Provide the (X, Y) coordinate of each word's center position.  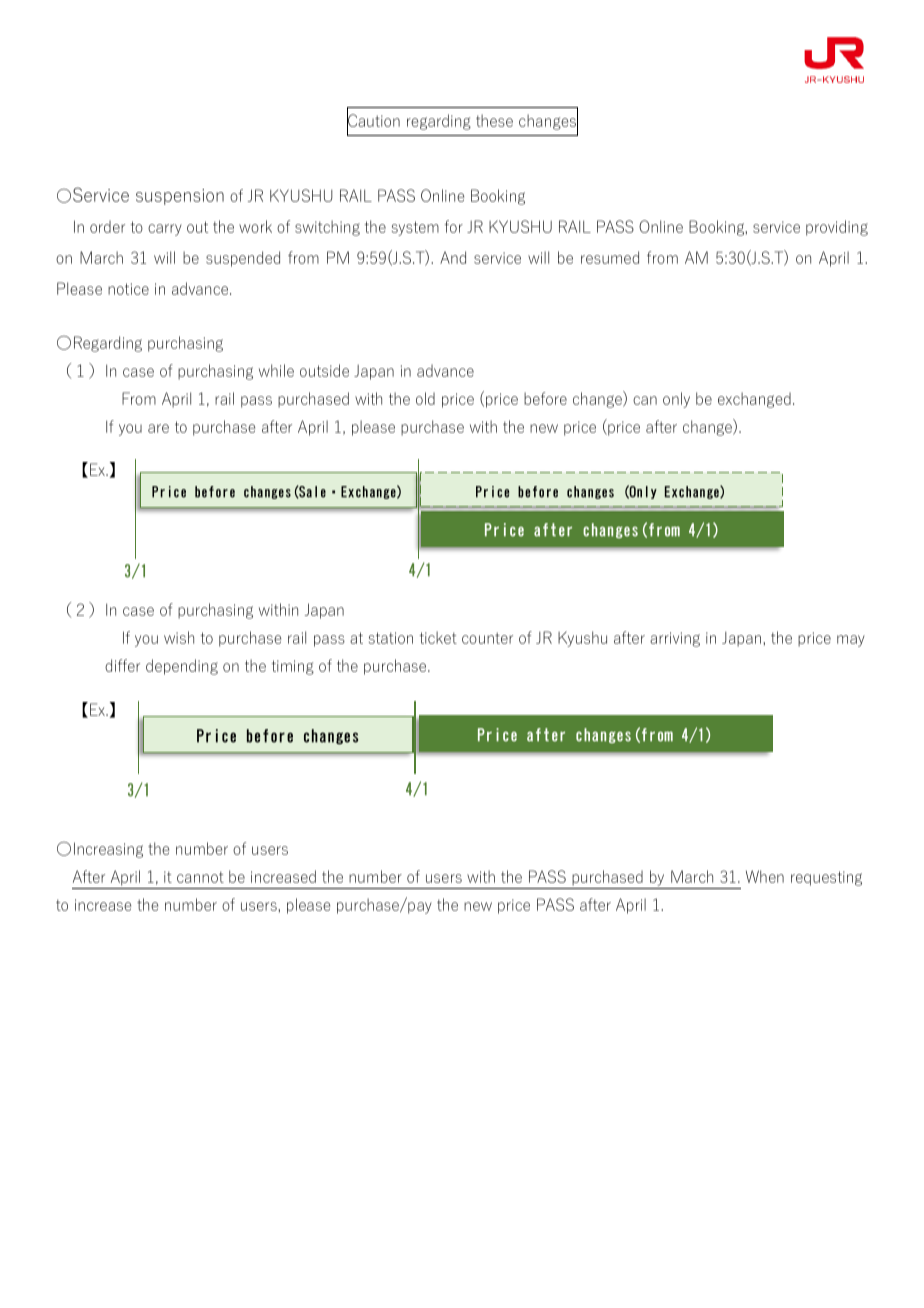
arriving (675, 639)
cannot (200, 877)
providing (837, 228)
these (494, 120)
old (425, 398)
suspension (180, 197)
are (158, 428)
